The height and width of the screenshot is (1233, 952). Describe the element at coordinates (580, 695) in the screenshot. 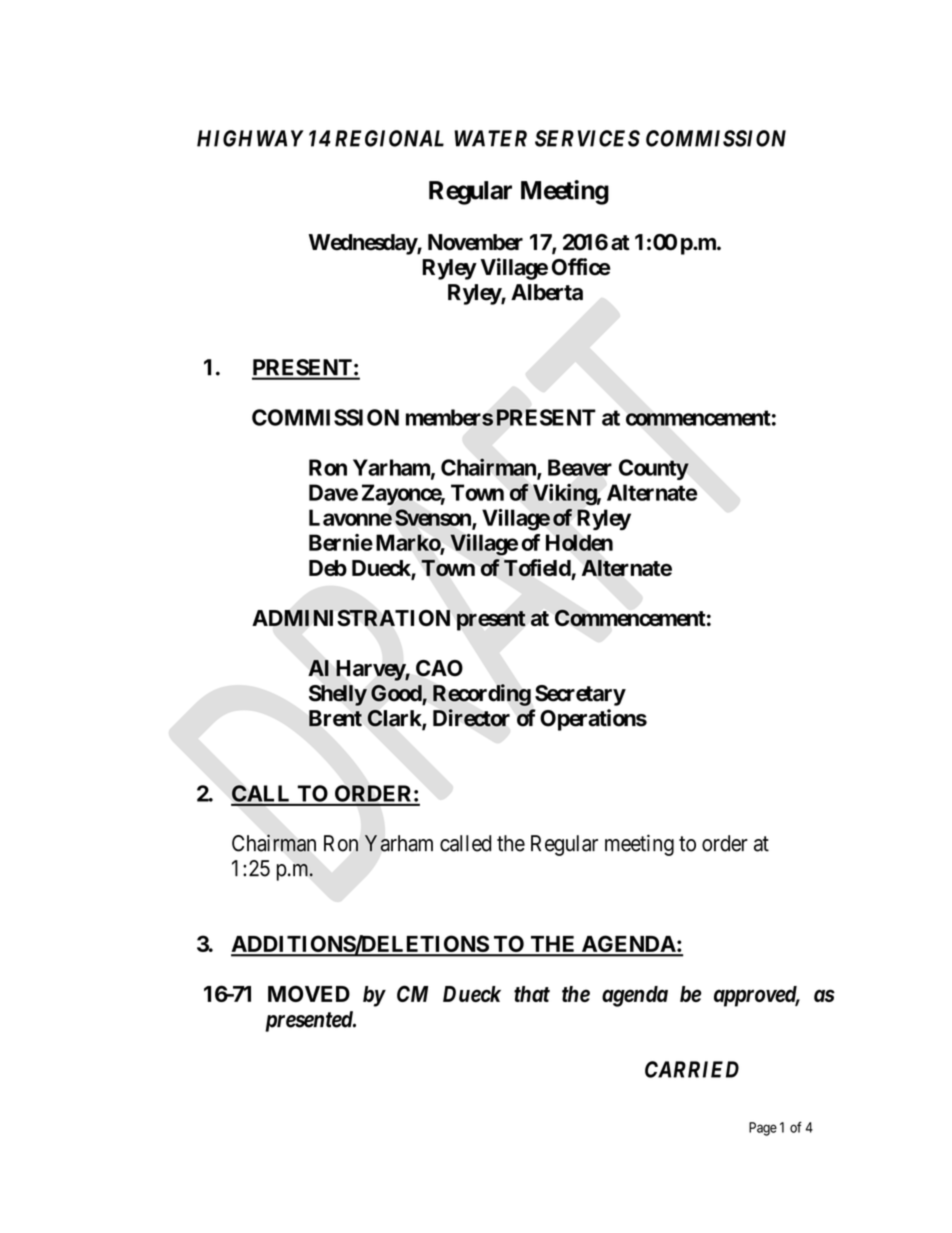

I see `Secretary` at that location.
